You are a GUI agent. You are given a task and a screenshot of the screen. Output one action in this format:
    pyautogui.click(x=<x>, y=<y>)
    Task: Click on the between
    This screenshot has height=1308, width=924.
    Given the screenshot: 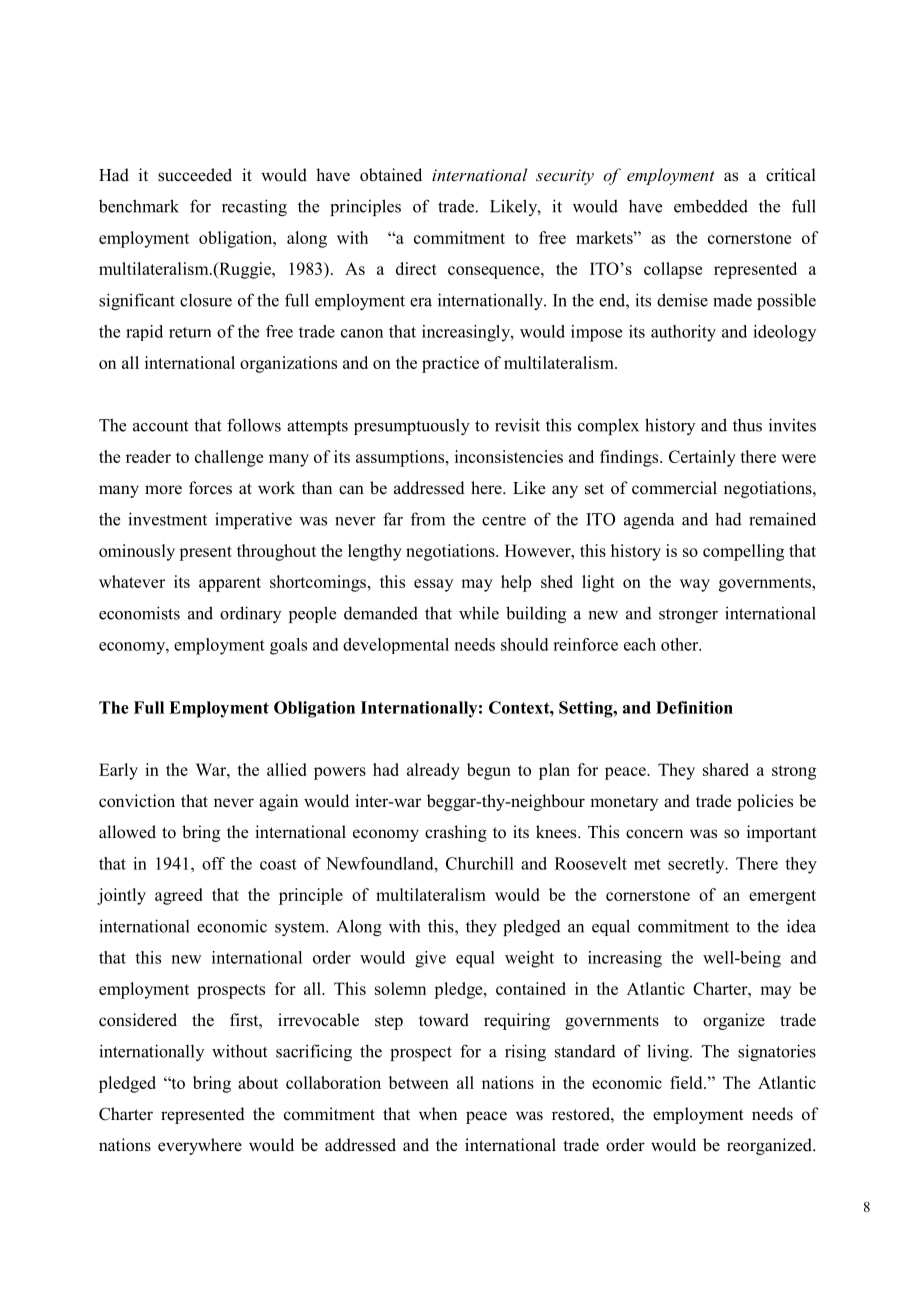 What is the action you would take?
    pyautogui.click(x=419, y=1082)
